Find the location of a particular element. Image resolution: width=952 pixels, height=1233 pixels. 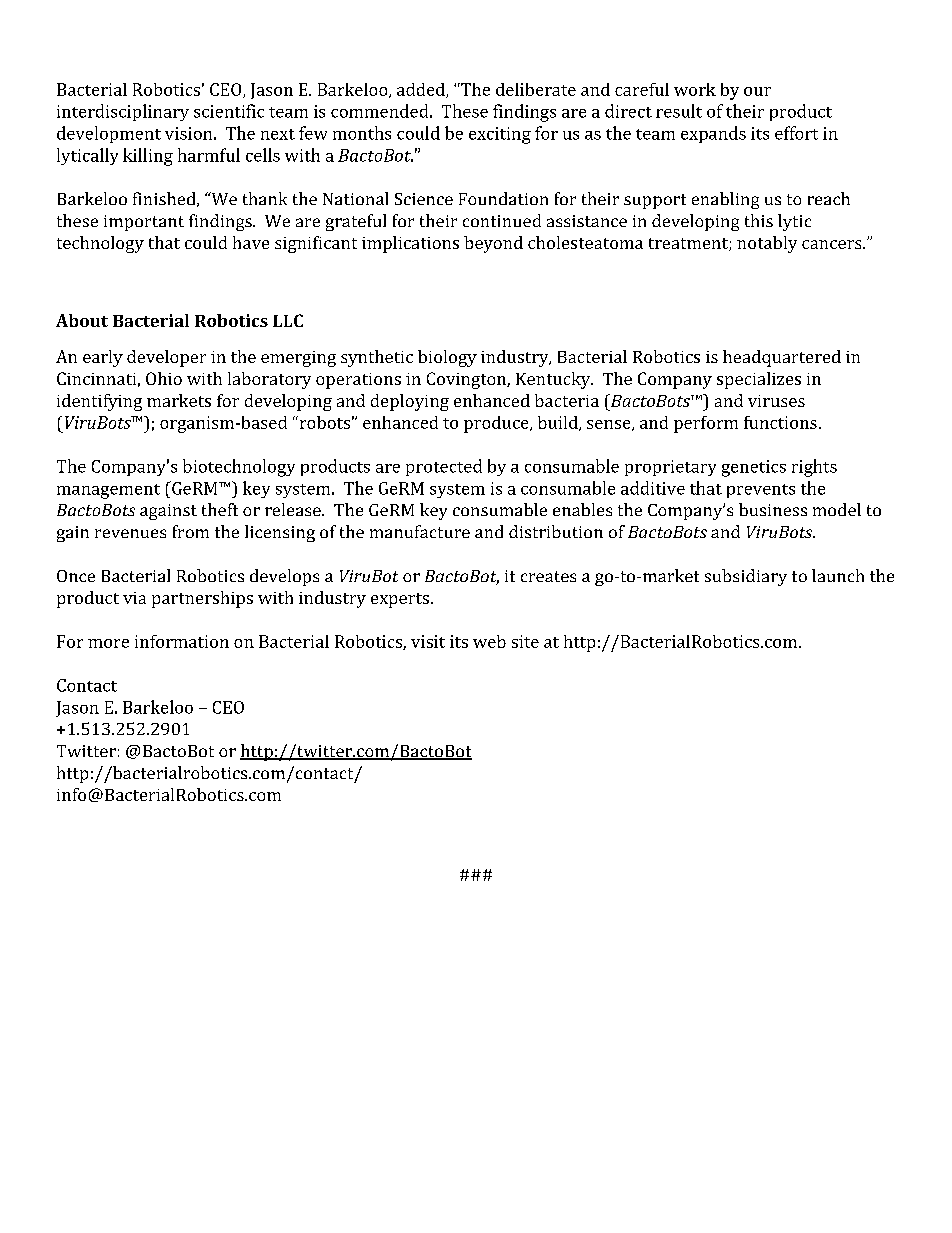

more is located at coordinates (108, 643).
